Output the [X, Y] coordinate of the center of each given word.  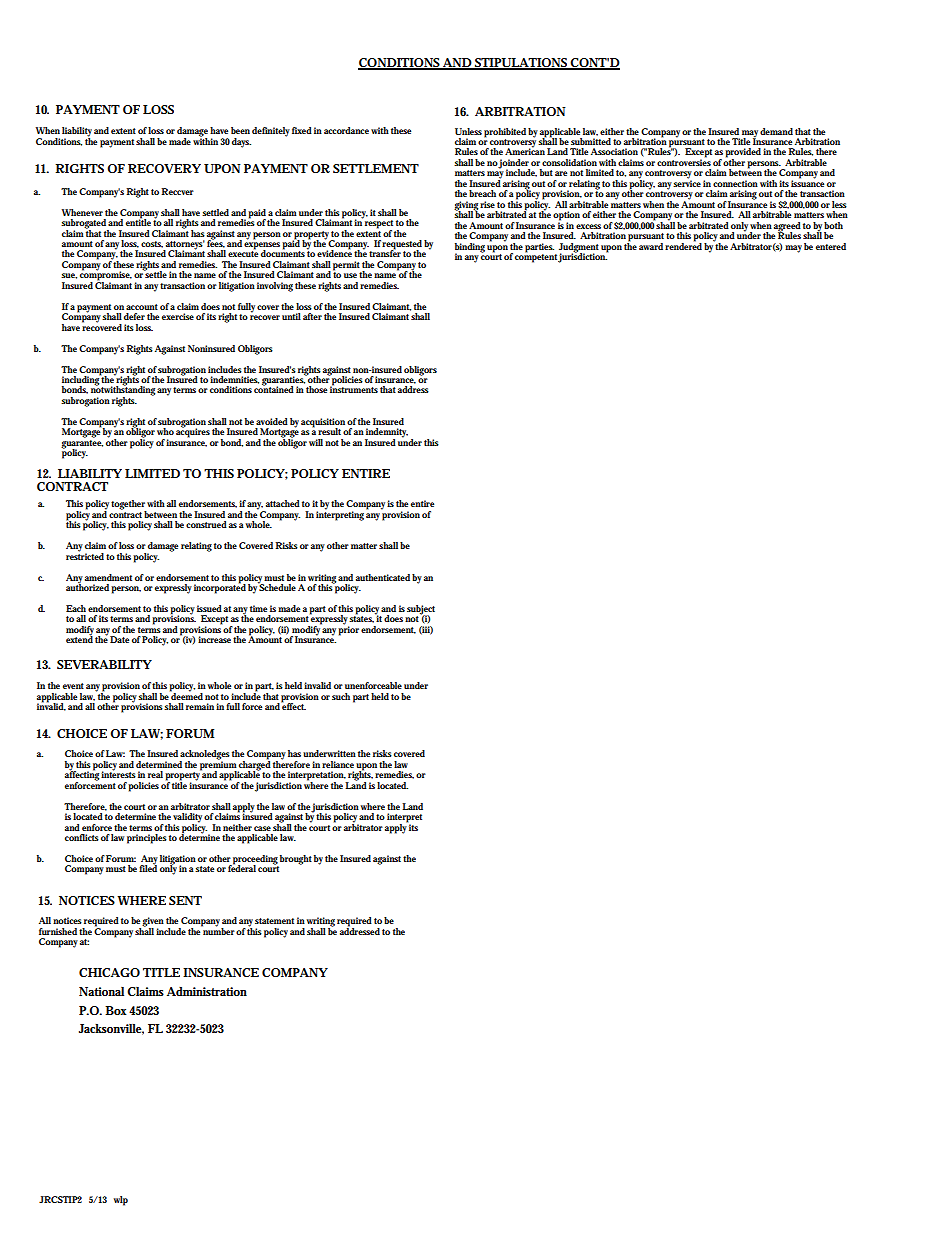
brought [296, 860]
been [240, 130]
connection [735, 183]
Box [117, 1010]
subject [421, 611]
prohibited [505, 133]
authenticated [383, 577]
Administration [207, 991]
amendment [108, 577]
